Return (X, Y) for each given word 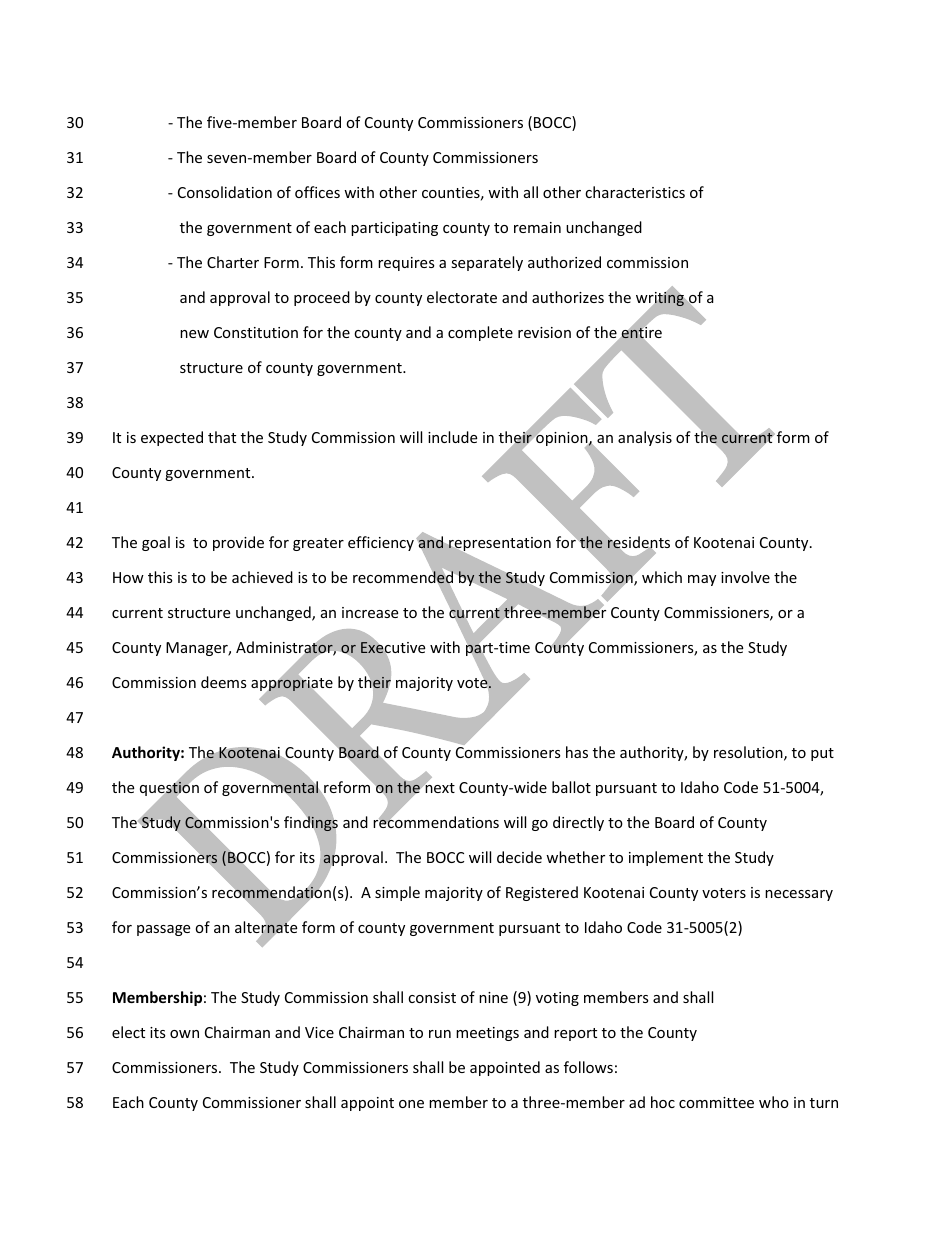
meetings (487, 1034)
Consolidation (225, 192)
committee (716, 1102)
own (184, 1034)
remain (537, 227)
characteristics (635, 192)
